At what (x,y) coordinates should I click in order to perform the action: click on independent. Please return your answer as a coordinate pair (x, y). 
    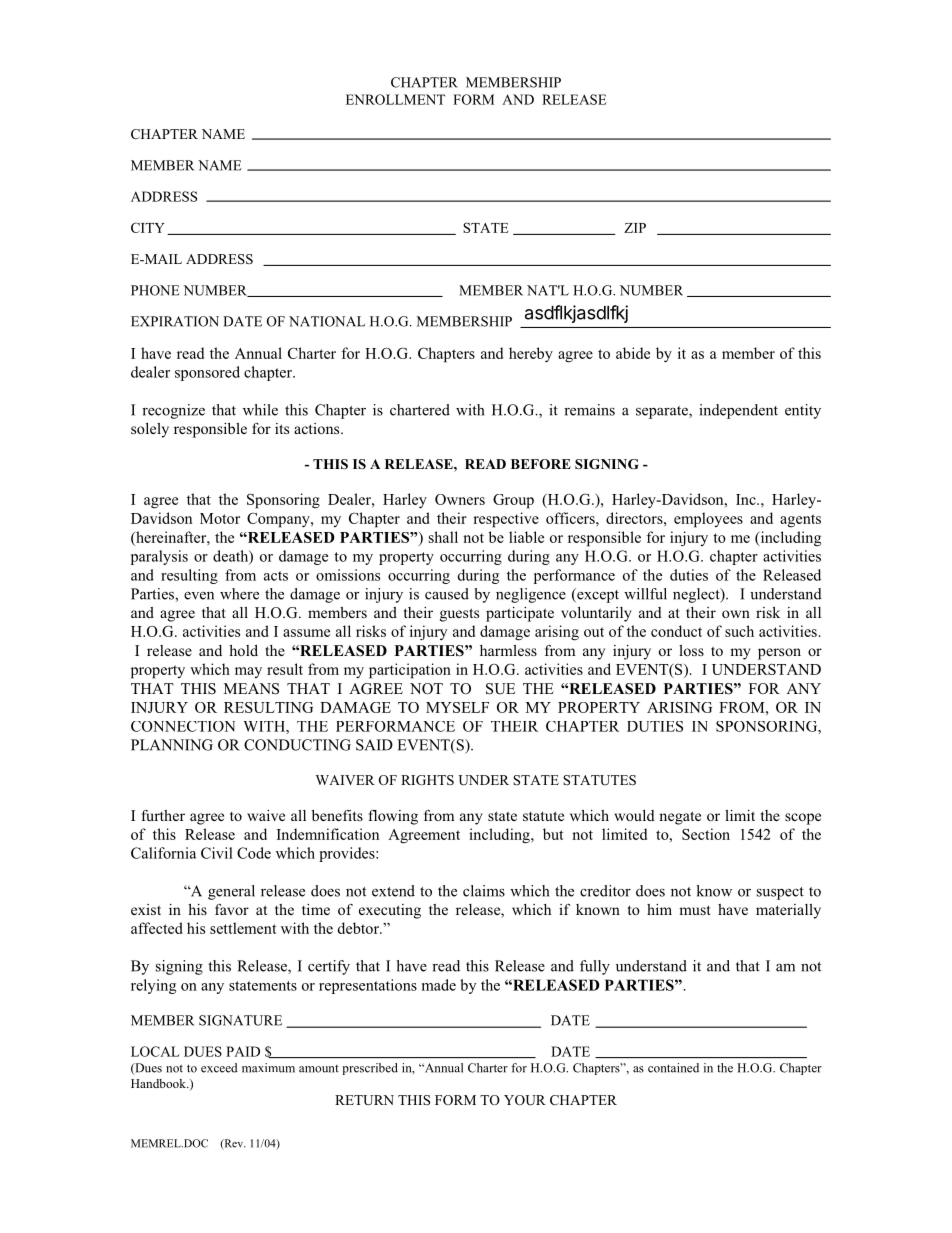
    Looking at the image, I should click on (738, 411).
